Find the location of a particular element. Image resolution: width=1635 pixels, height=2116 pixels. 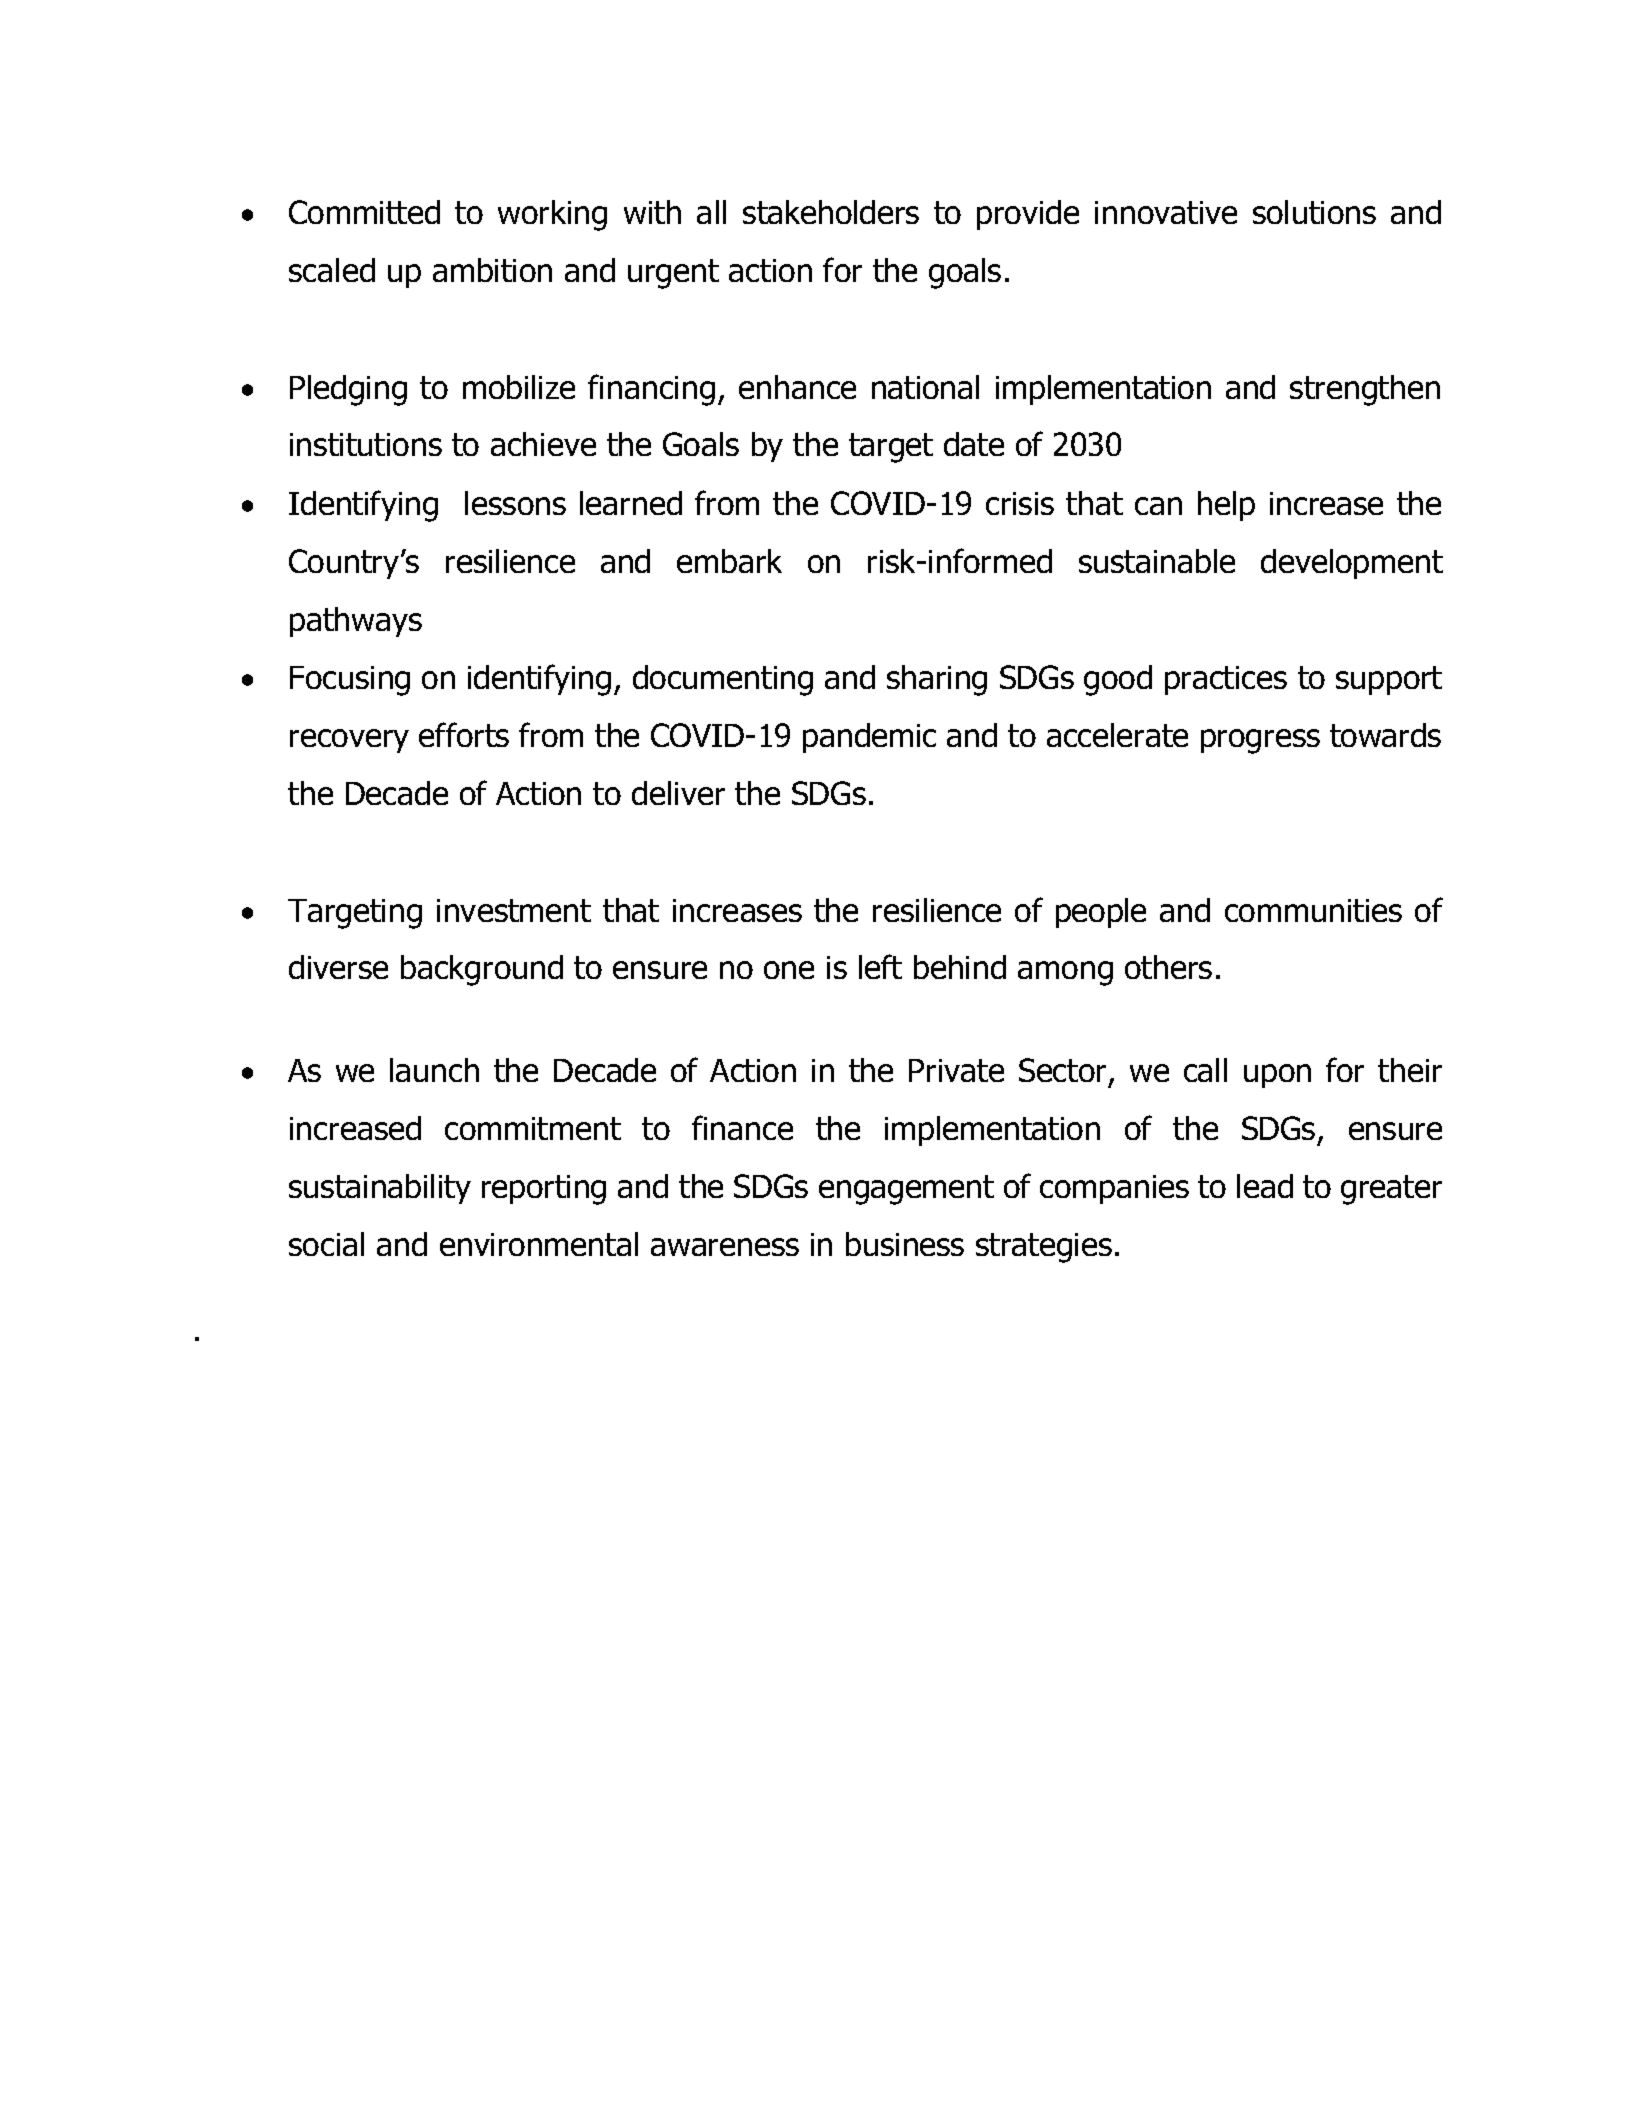

stakeholders is located at coordinates (831, 212).
